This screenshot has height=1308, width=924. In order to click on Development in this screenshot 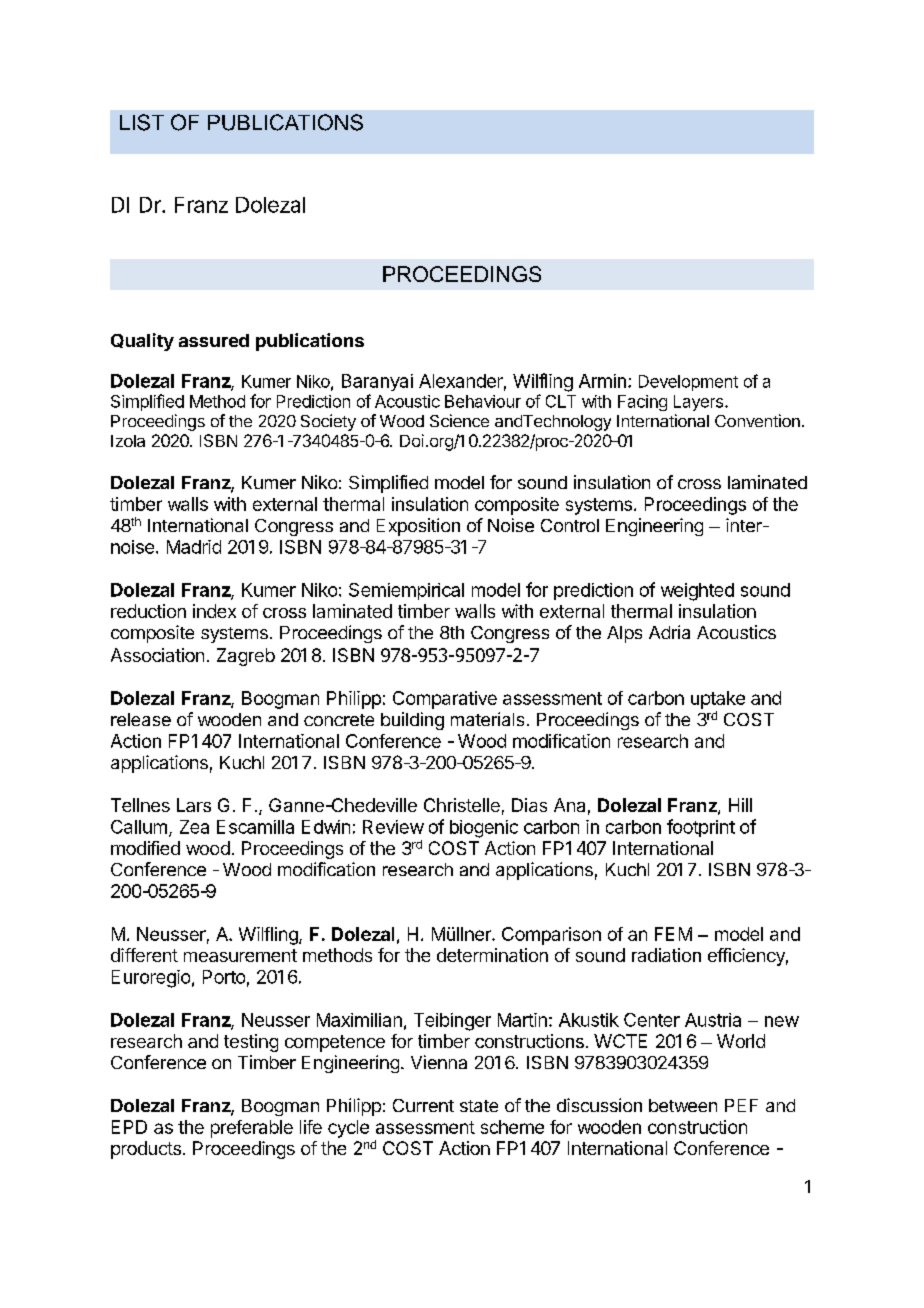, I will do `click(688, 383)`.
